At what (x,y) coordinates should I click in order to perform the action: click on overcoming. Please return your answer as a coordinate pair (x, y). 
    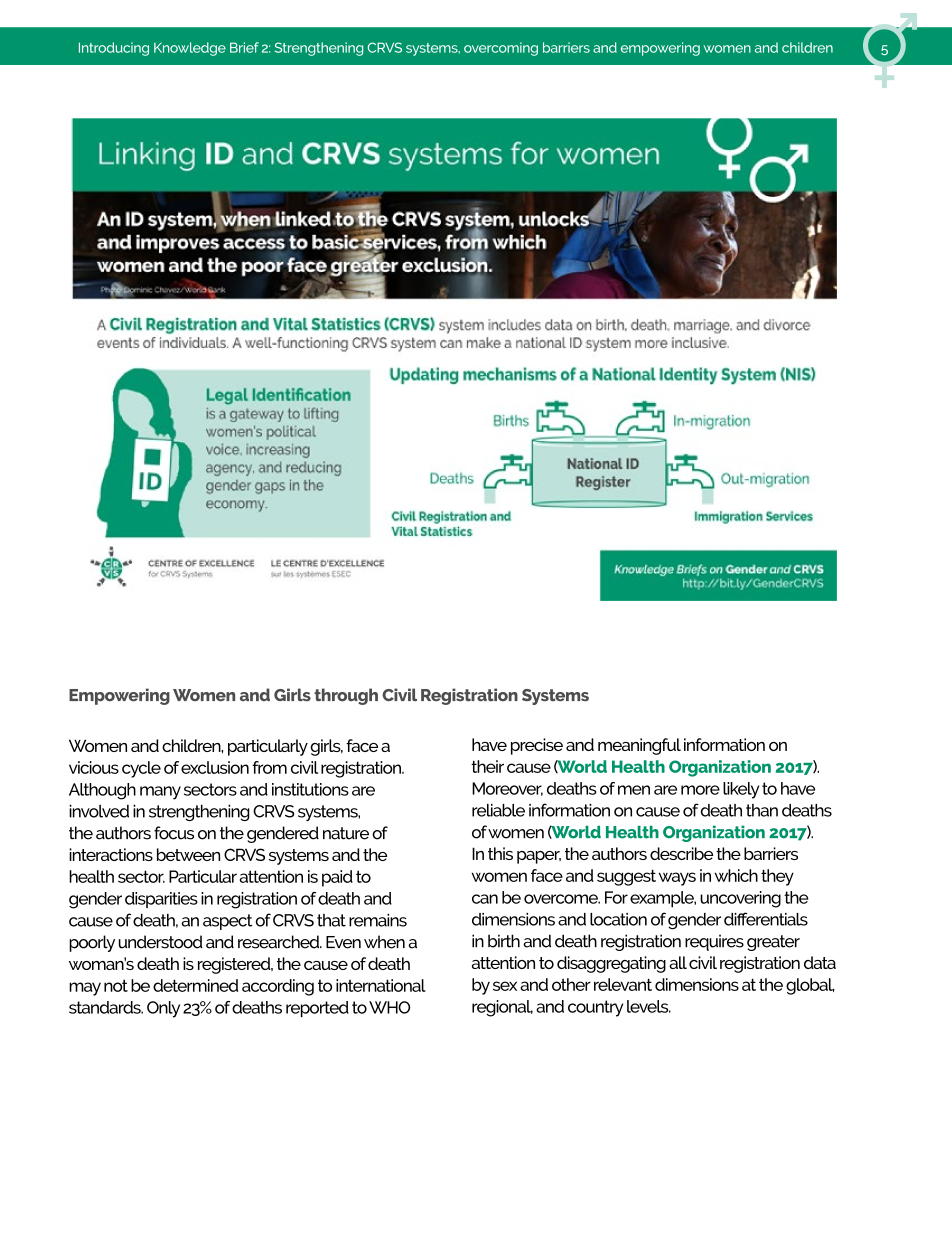
    Looking at the image, I should click on (501, 49).
